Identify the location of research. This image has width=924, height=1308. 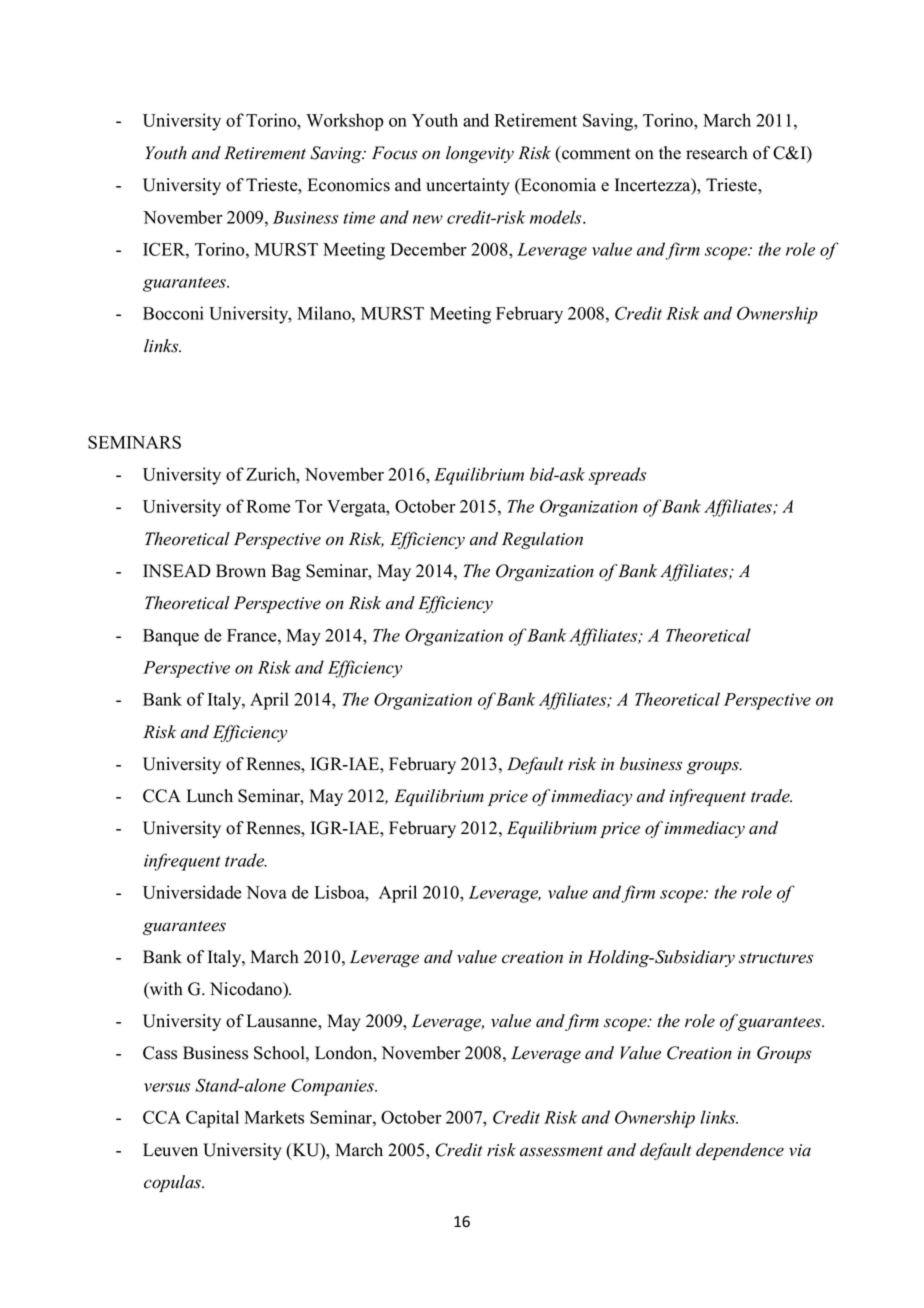
(717, 153).
